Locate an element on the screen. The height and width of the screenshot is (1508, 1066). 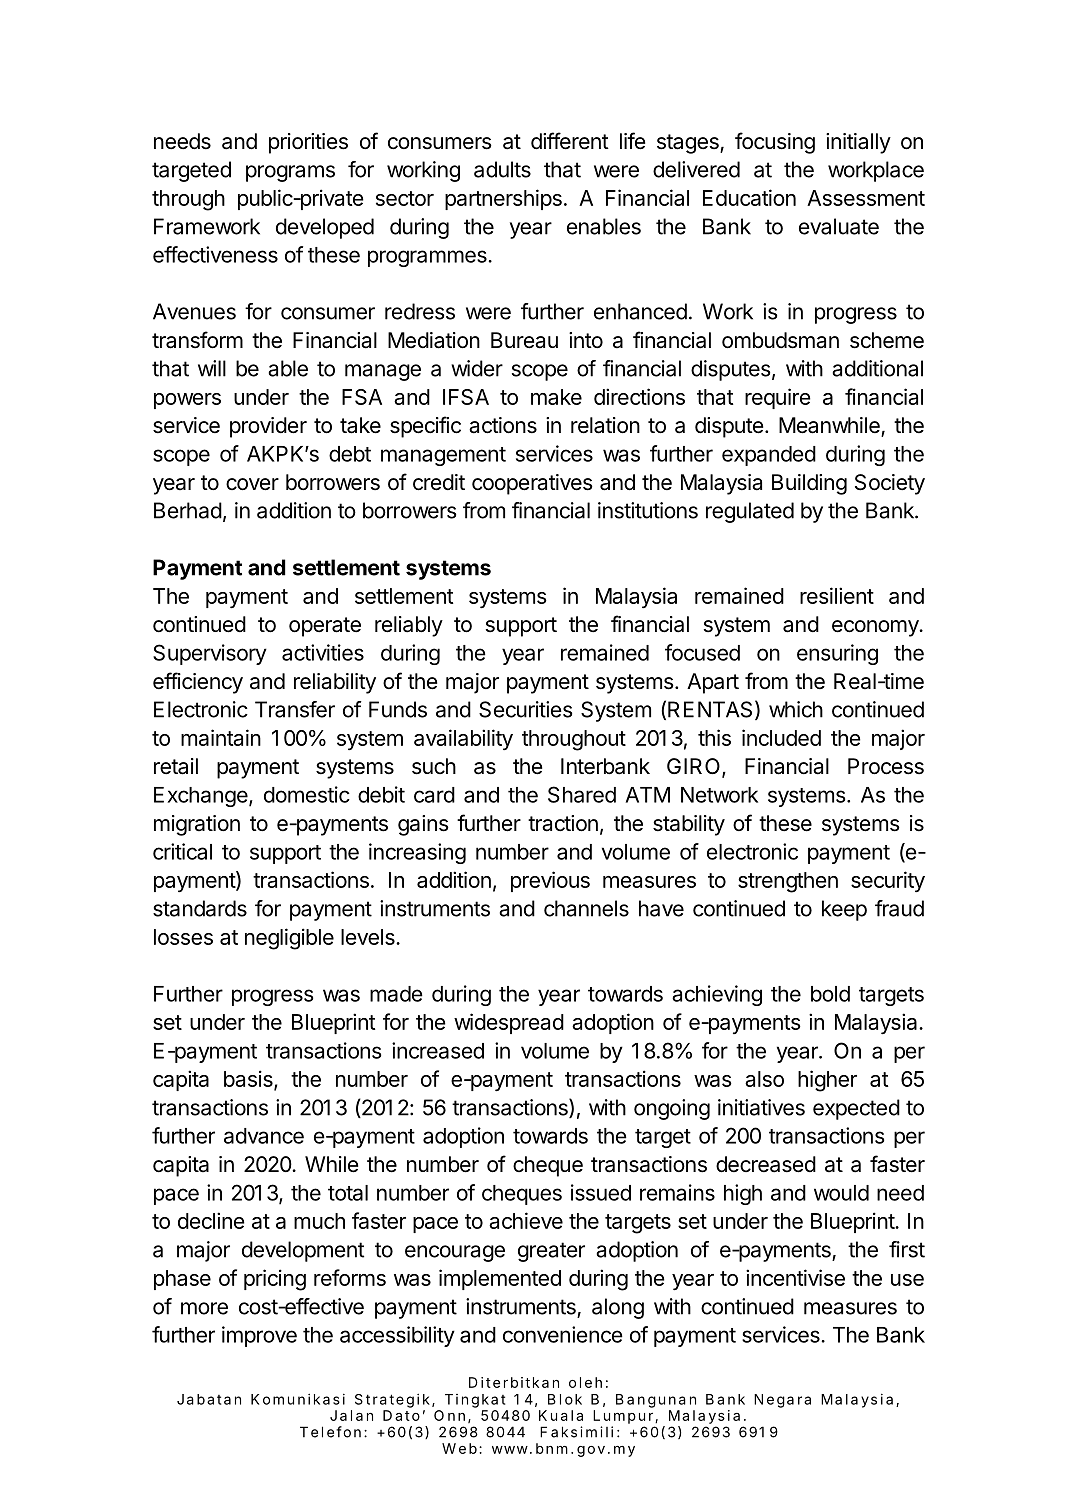
Assessment is located at coordinates (866, 198).
